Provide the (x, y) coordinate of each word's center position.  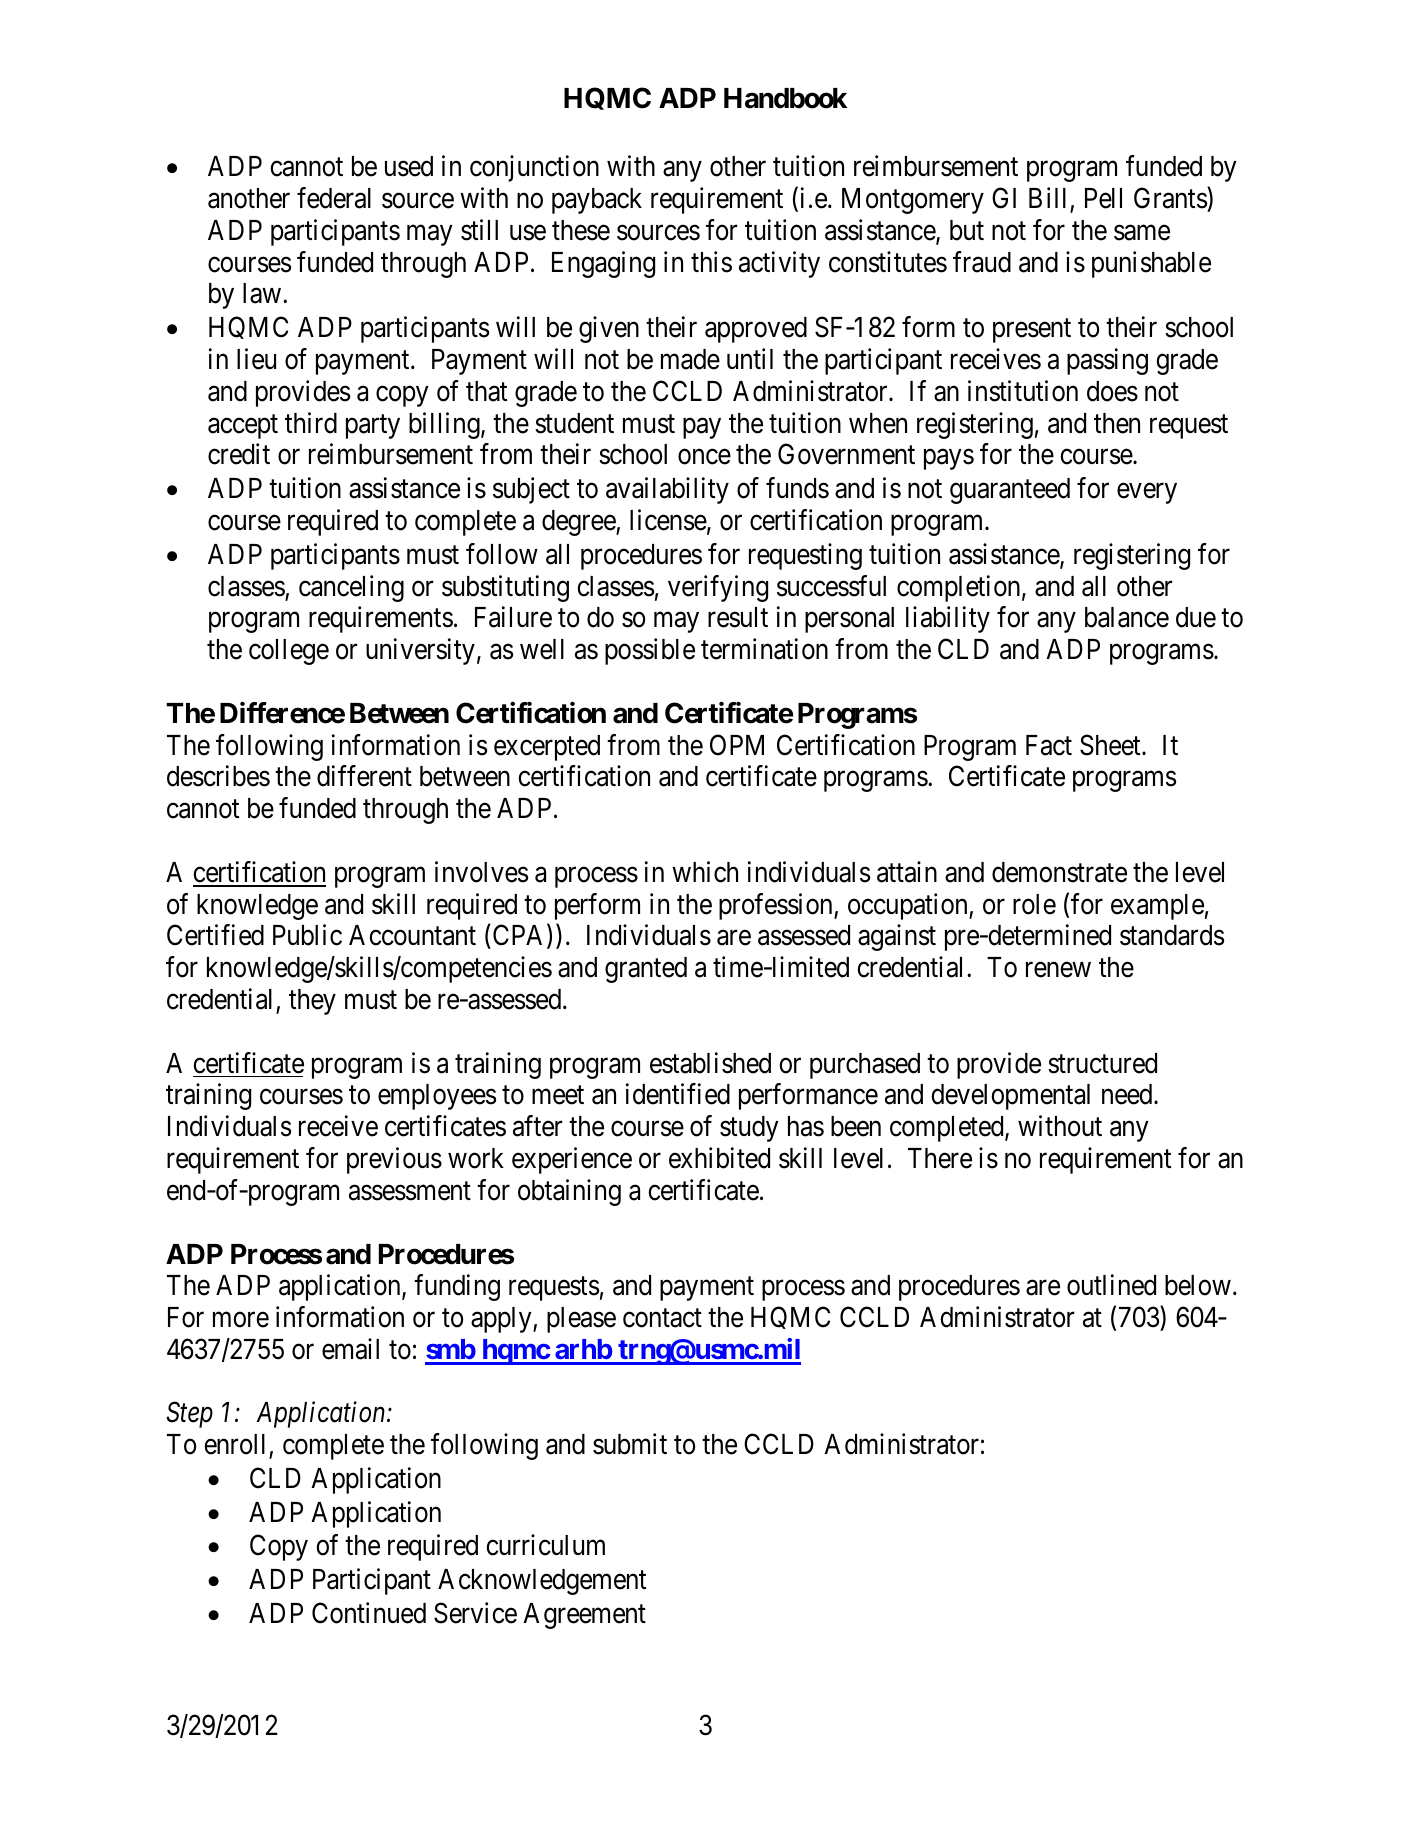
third (311, 423)
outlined (1111, 1285)
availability (667, 490)
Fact (1049, 745)
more (241, 1320)
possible (650, 651)
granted (646, 970)
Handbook (785, 98)
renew (1058, 970)
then (1117, 423)
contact (662, 1318)
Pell (1103, 198)
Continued (369, 1613)
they (312, 1002)
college (289, 652)
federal (334, 198)
